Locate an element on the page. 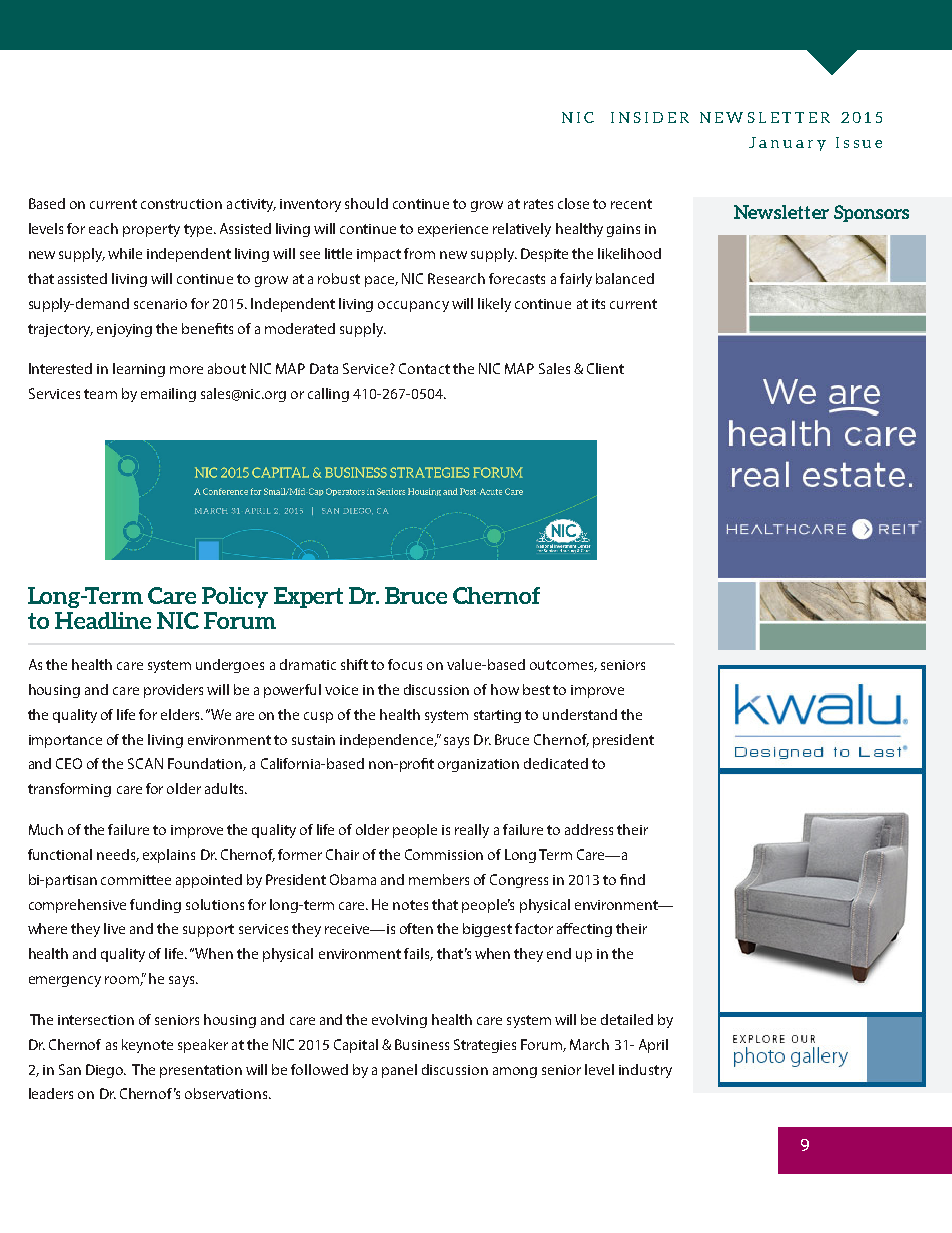  Client is located at coordinates (605, 368).
